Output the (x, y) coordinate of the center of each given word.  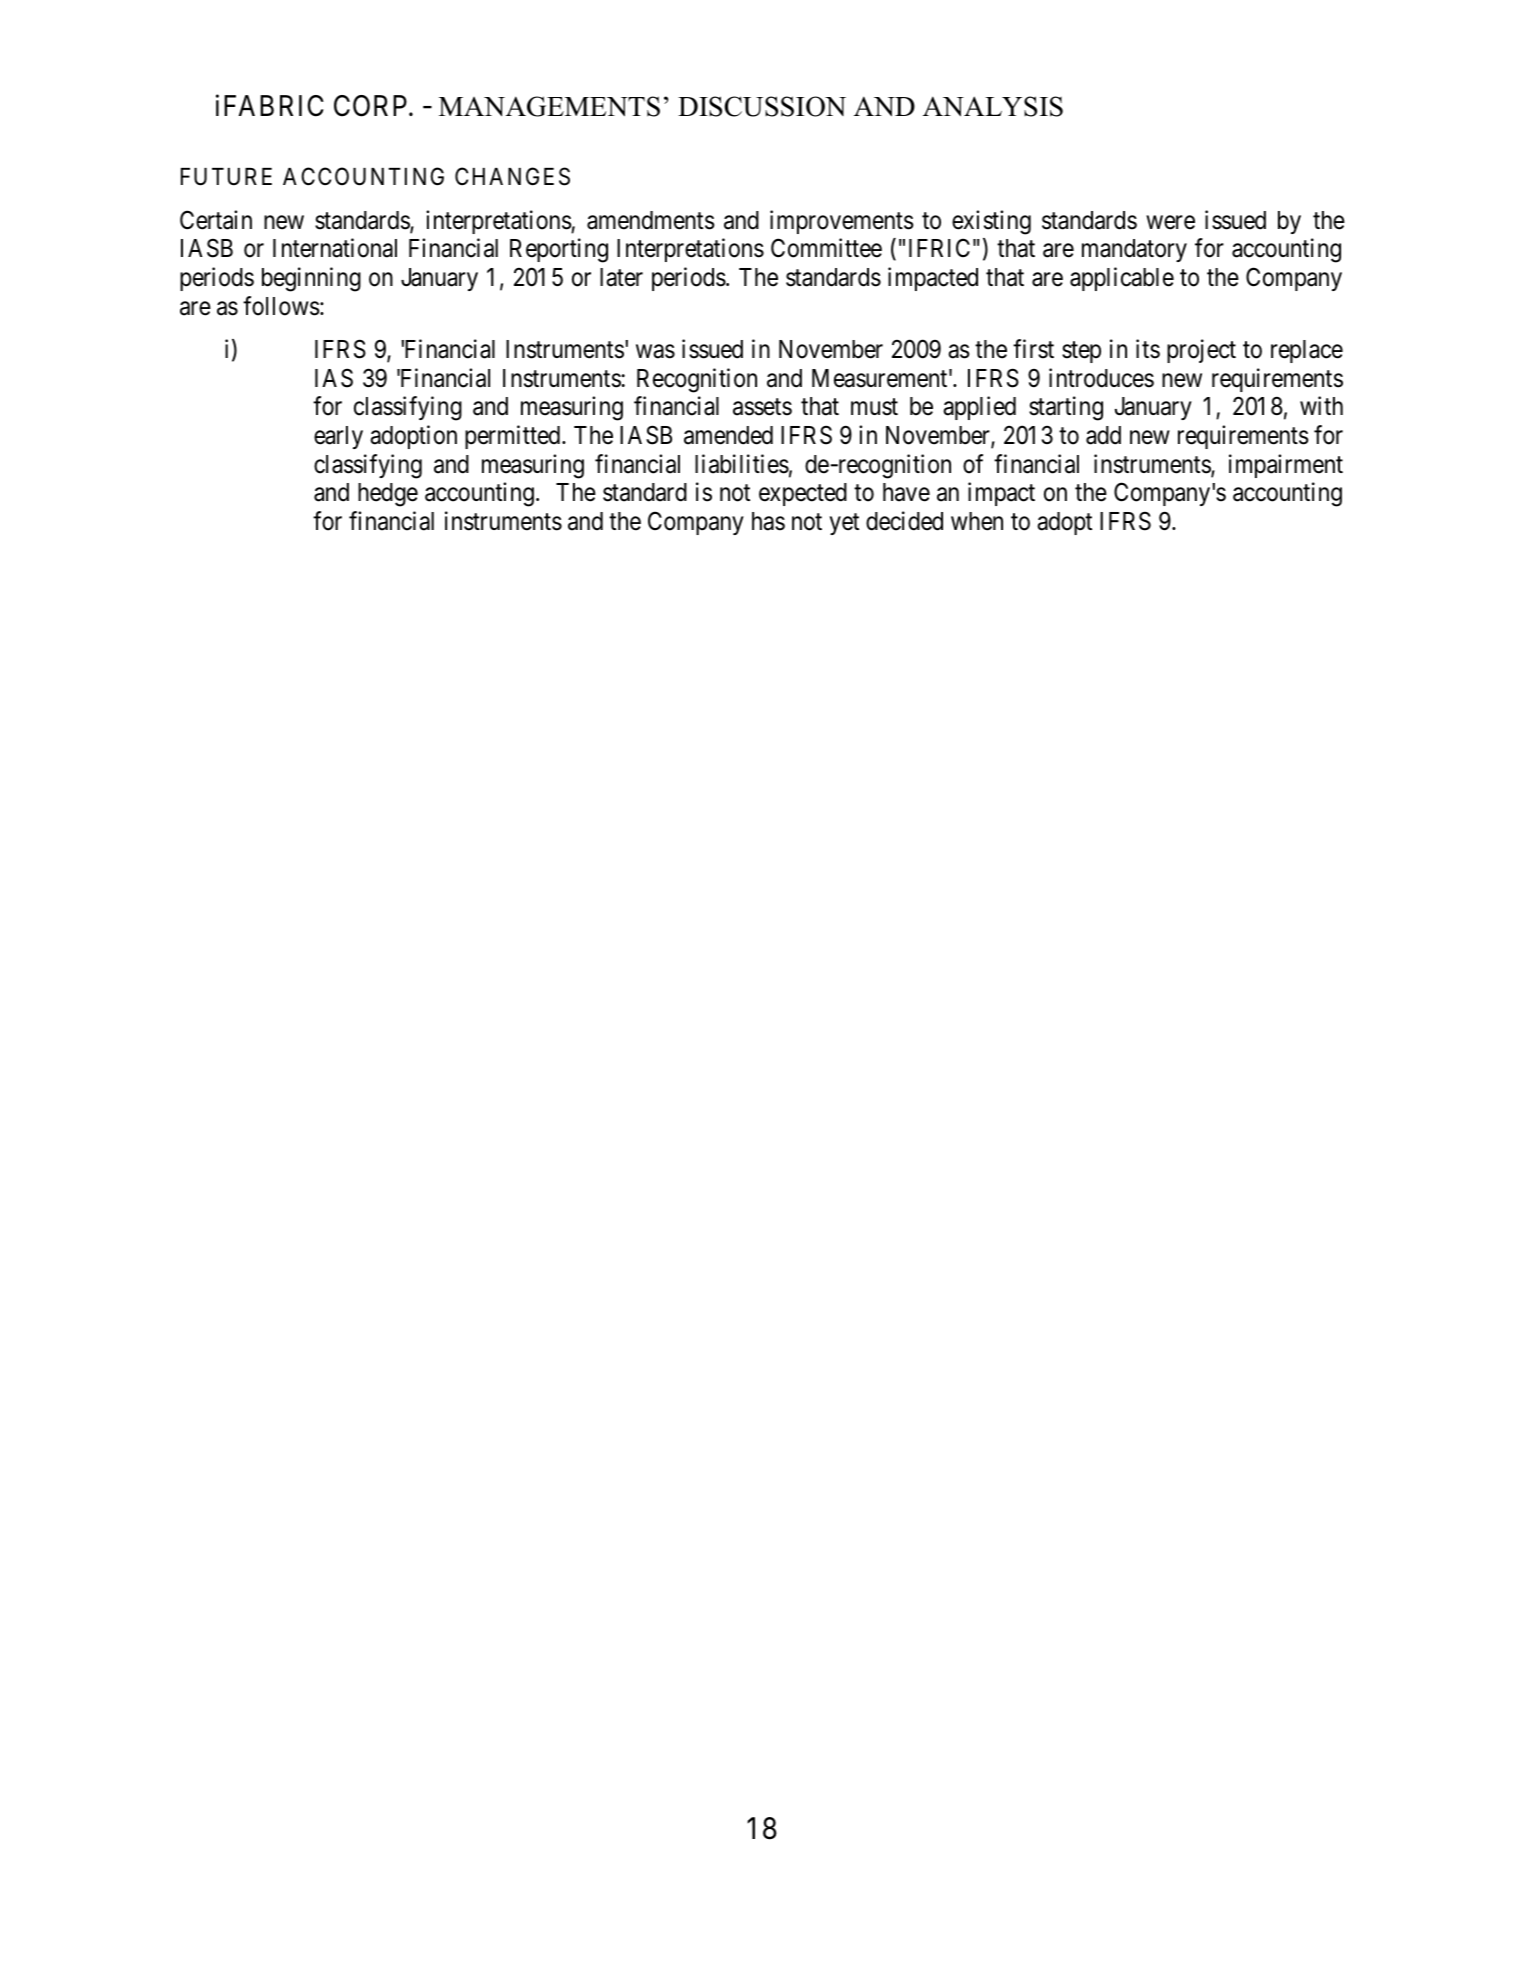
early (338, 437)
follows (281, 306)
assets (762, 407)
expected (803, 494)
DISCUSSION (762, 106)
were (1170, 223)
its (1148, 349)
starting (1066, 408)
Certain (216, 220)
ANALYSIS (993, 106)
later (621, 277)
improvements (842, 222)
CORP (372, 106)
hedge (388, 495)
